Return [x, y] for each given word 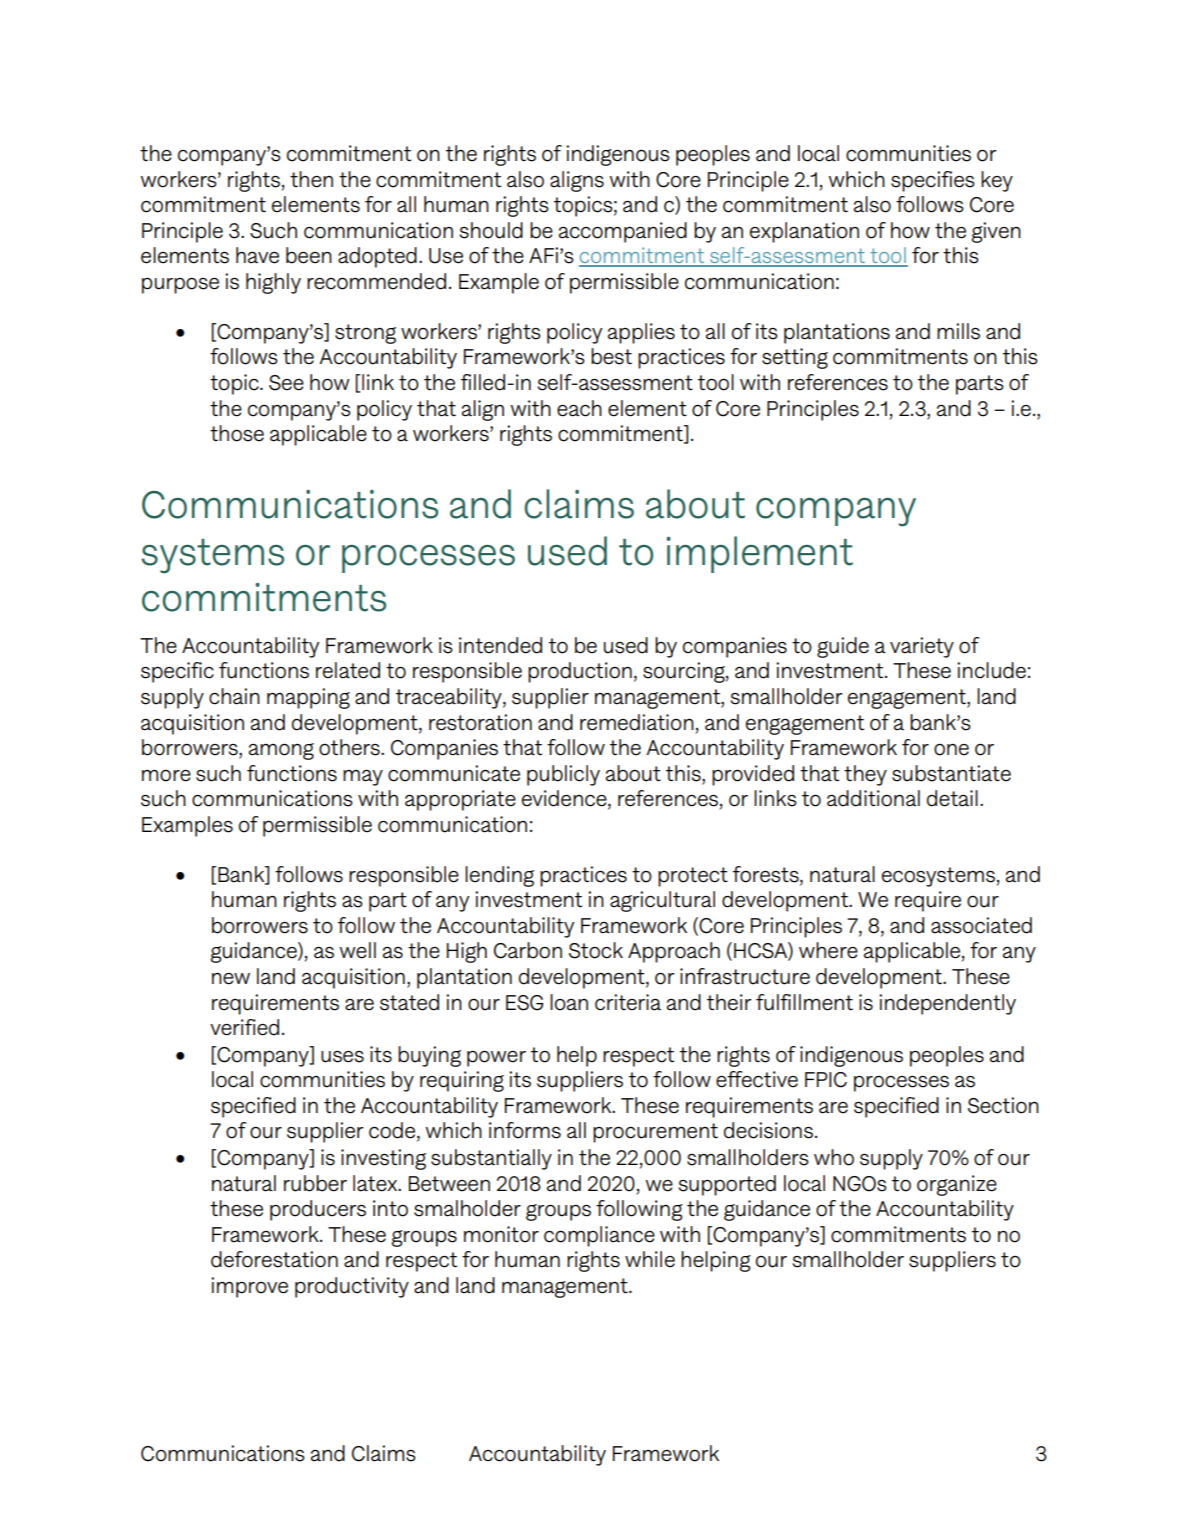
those [237, 433]
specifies [933, 181]
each [579, 408]
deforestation [274, 1259]
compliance [599, 1236]
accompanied [623, 232]
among [281, 751]
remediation [637, 722]
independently [947, 1004]
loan [569, 1002]
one [951, 750]
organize [957, 1185]
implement [759, 554]
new [231, 979]
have [257, 255]
